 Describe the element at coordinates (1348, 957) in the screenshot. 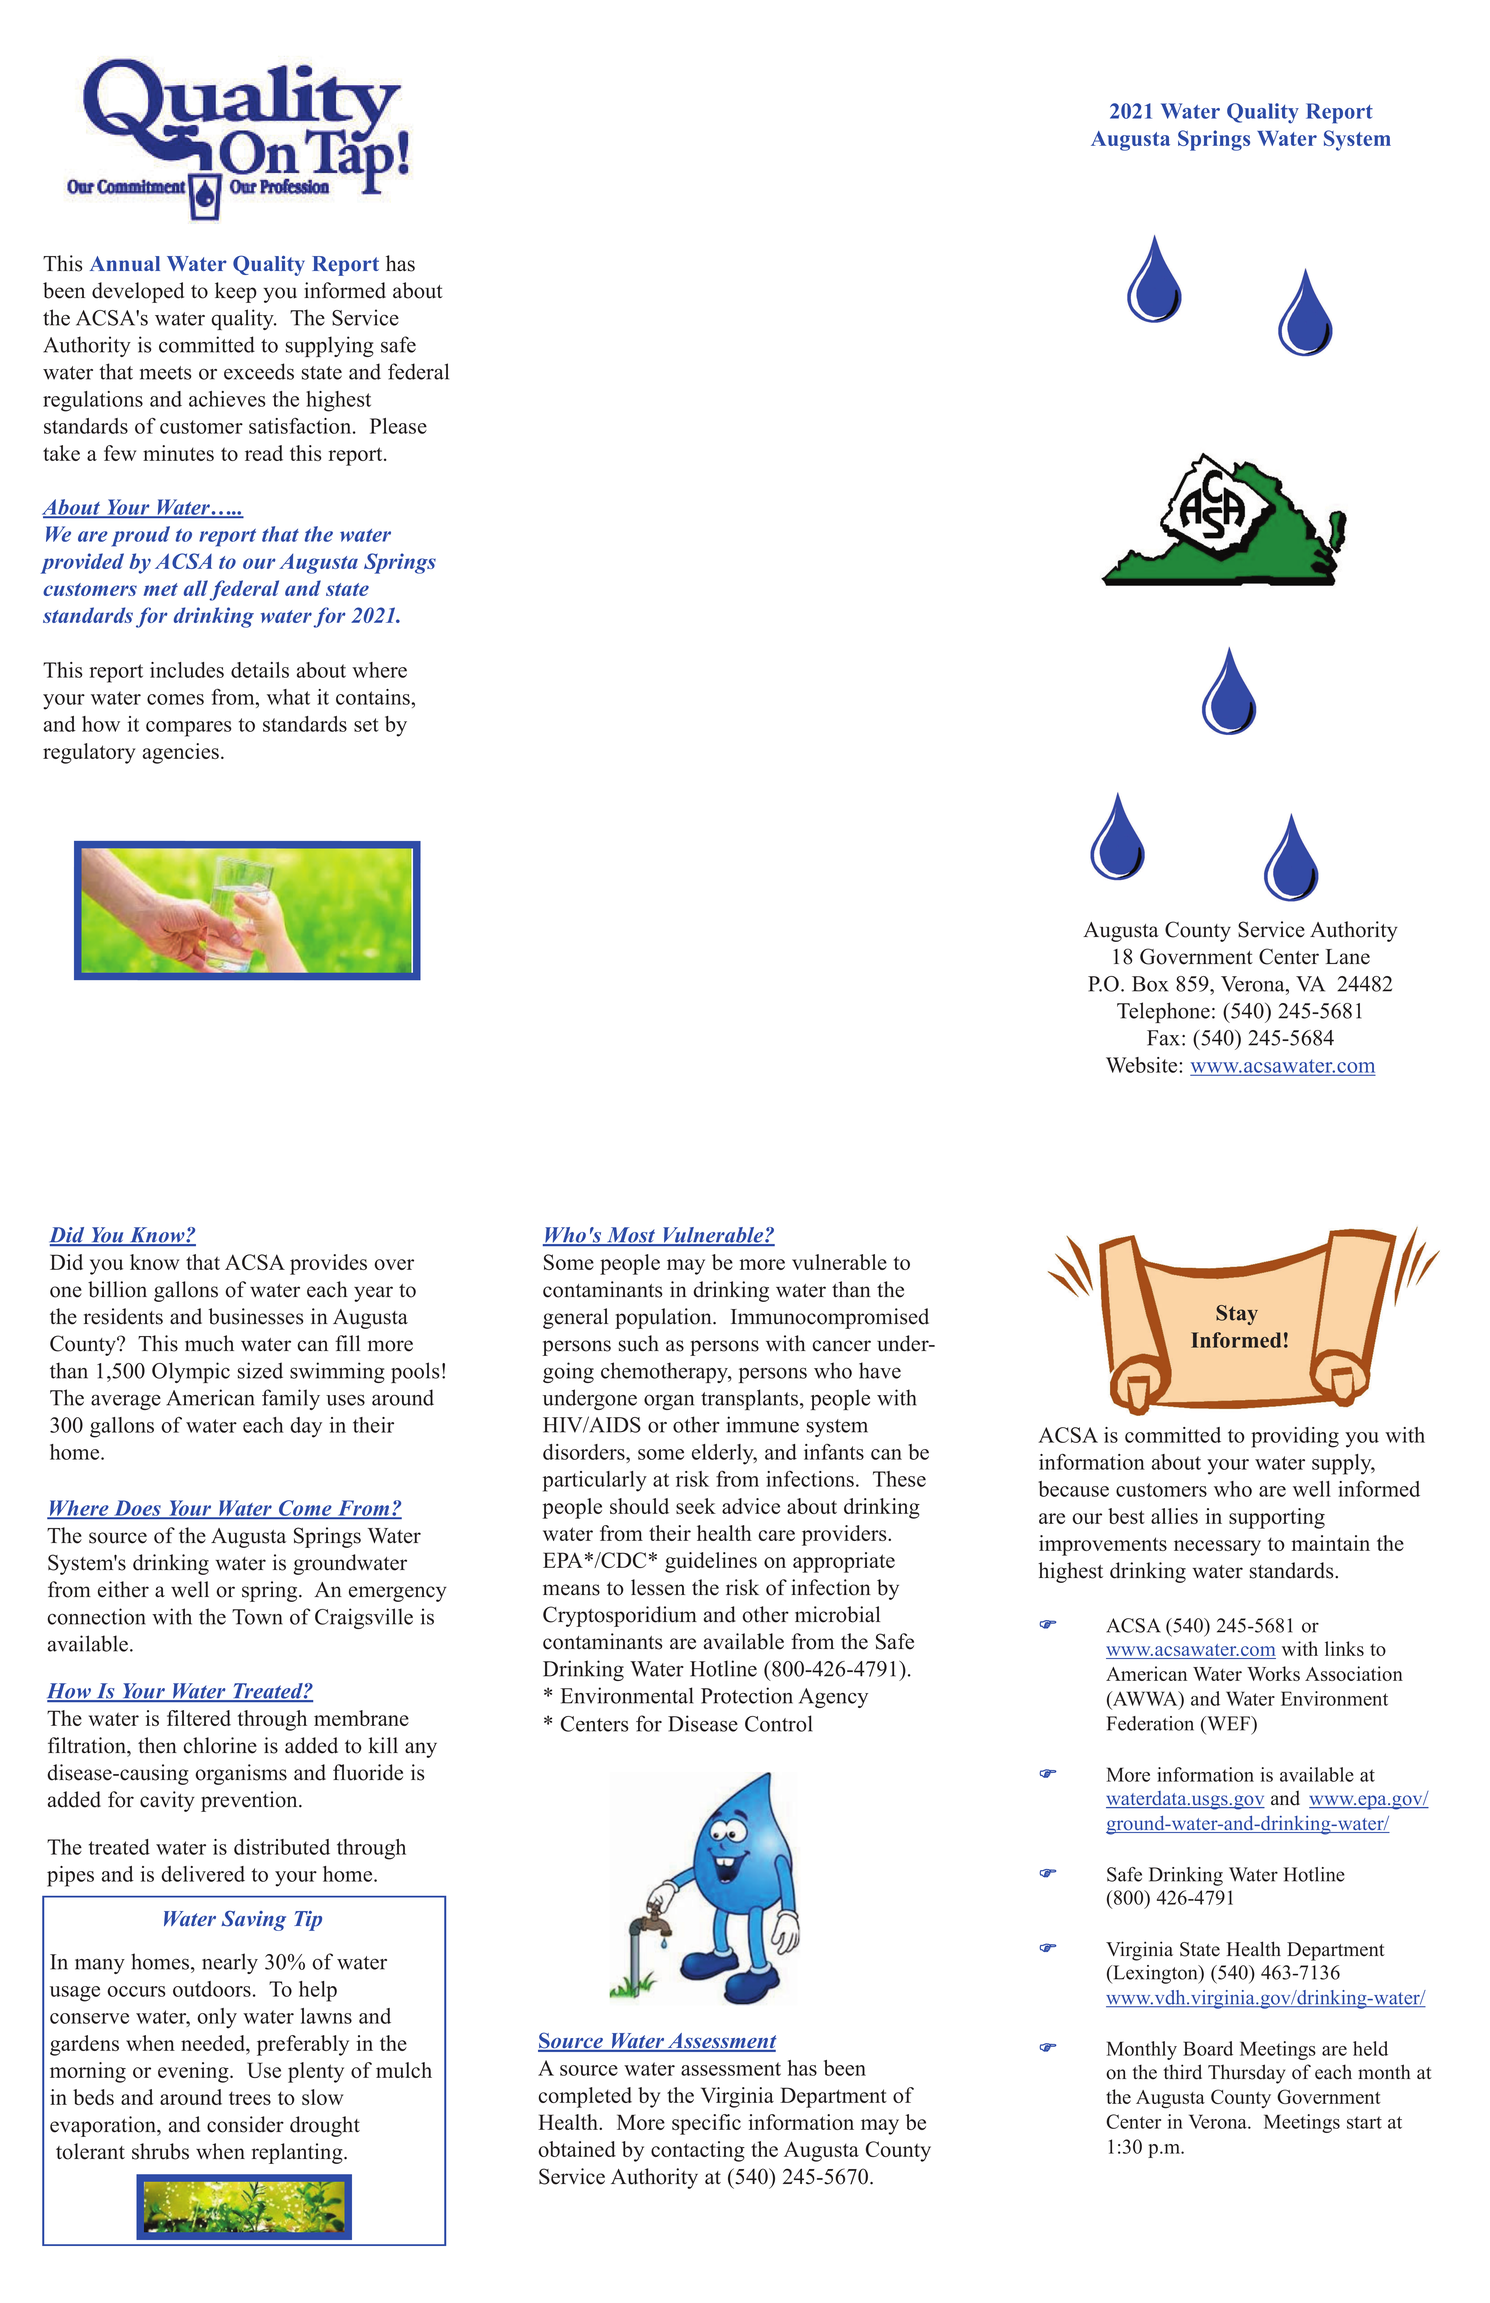

I see `Lane` at that location.
